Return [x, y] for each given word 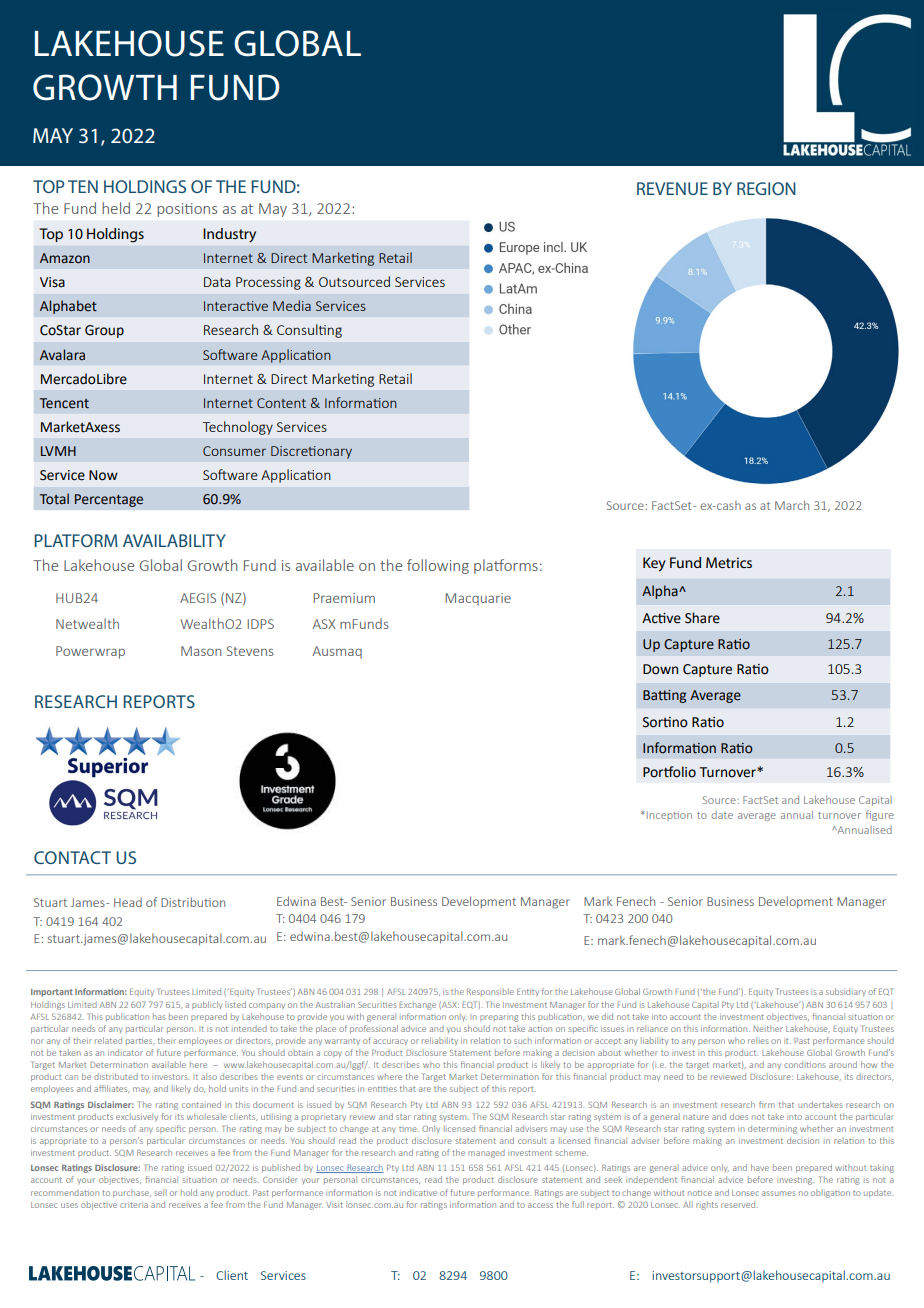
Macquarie [478, 599]
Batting [664, 696]
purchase [132, 1193]
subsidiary [846, 992]
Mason [201, 651]
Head [128, 902]
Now [103, 475]
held [116, 208]
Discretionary [311, 452]
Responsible [490, 992]
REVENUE [672, 188]
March [792, 505]
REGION [766, 188]
